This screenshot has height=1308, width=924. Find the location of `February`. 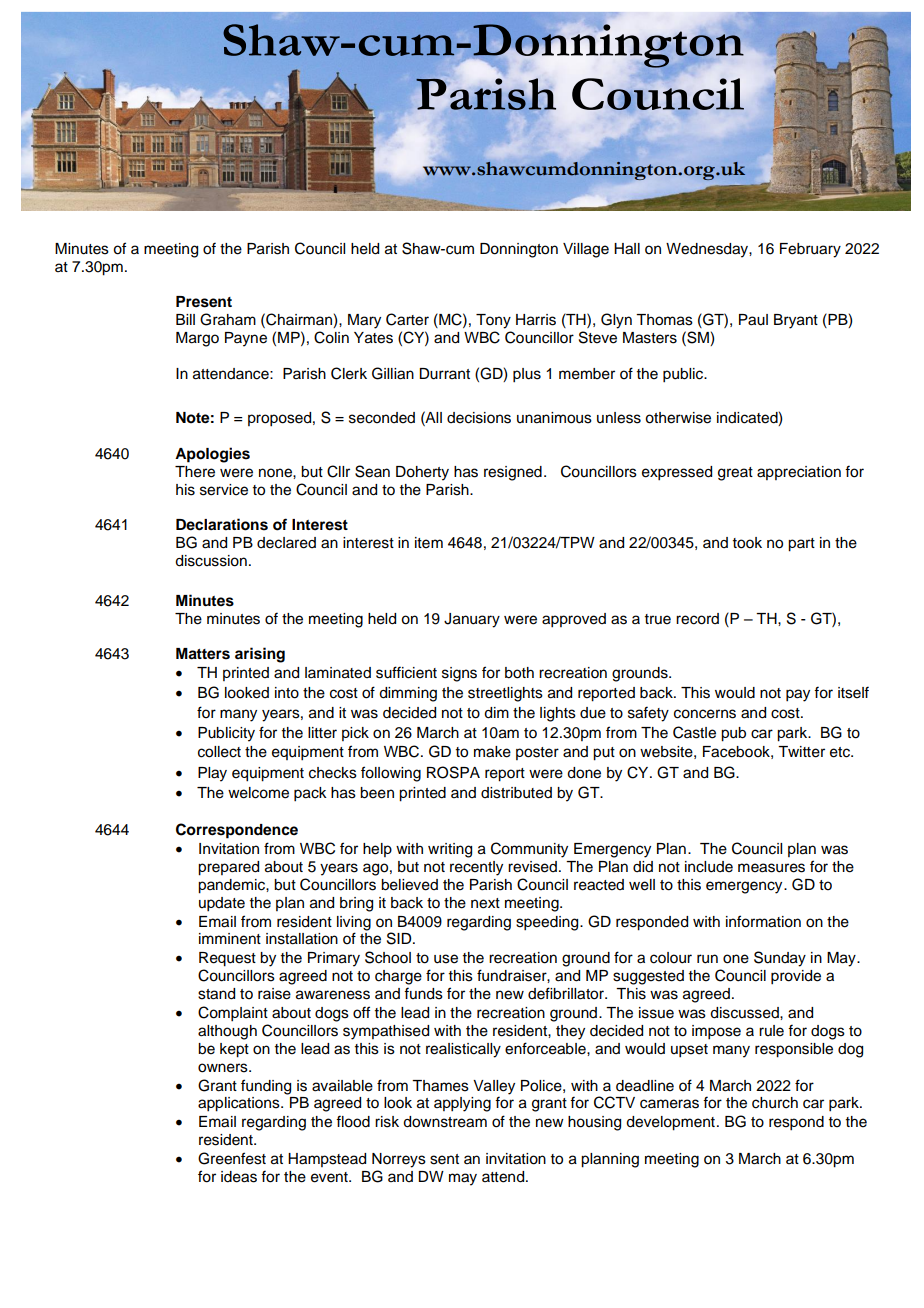

February is located at coordinates (810, 250).
